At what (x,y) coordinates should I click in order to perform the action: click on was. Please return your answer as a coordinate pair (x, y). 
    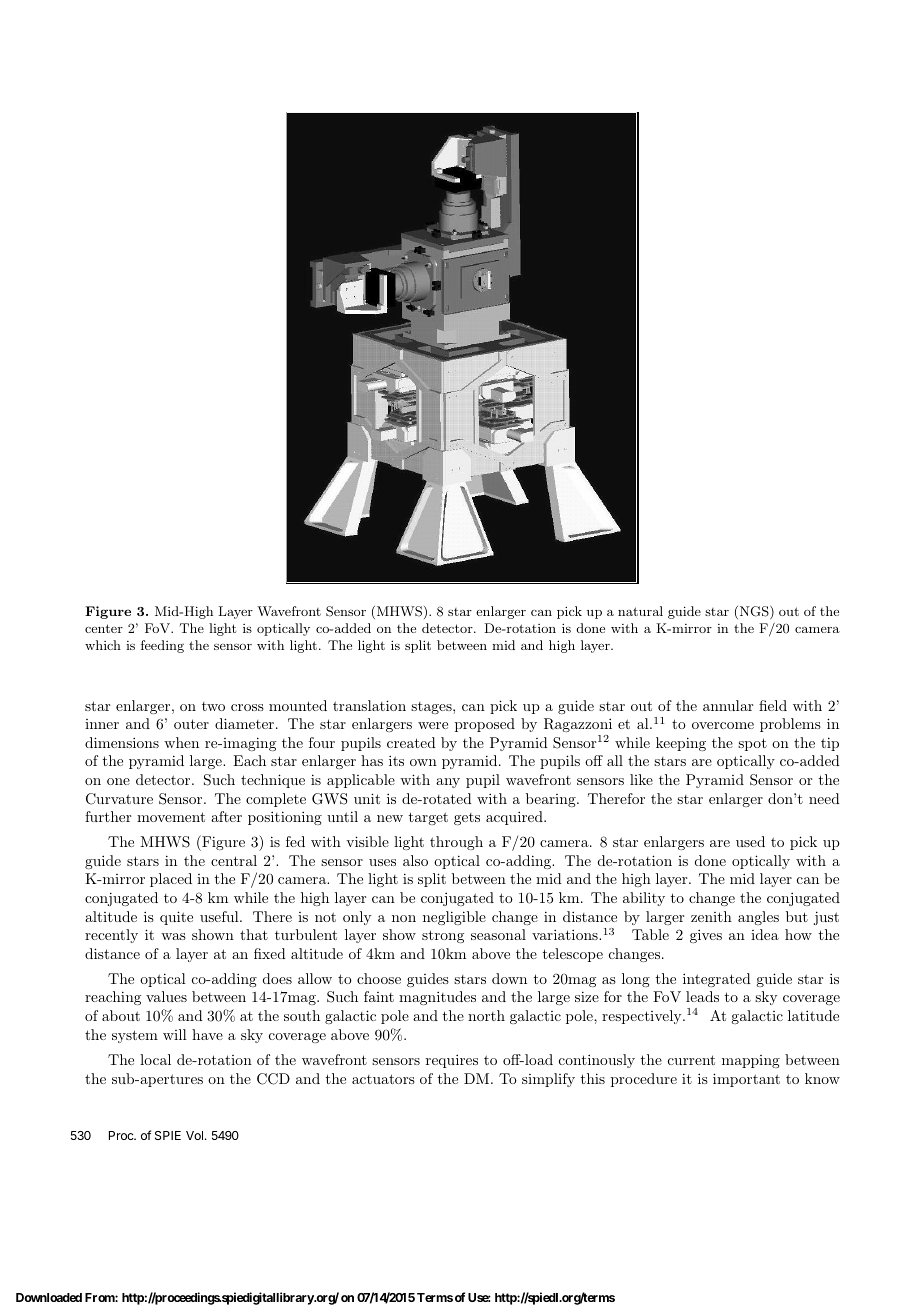
    Looking at the image, I should click on (173, 936).
